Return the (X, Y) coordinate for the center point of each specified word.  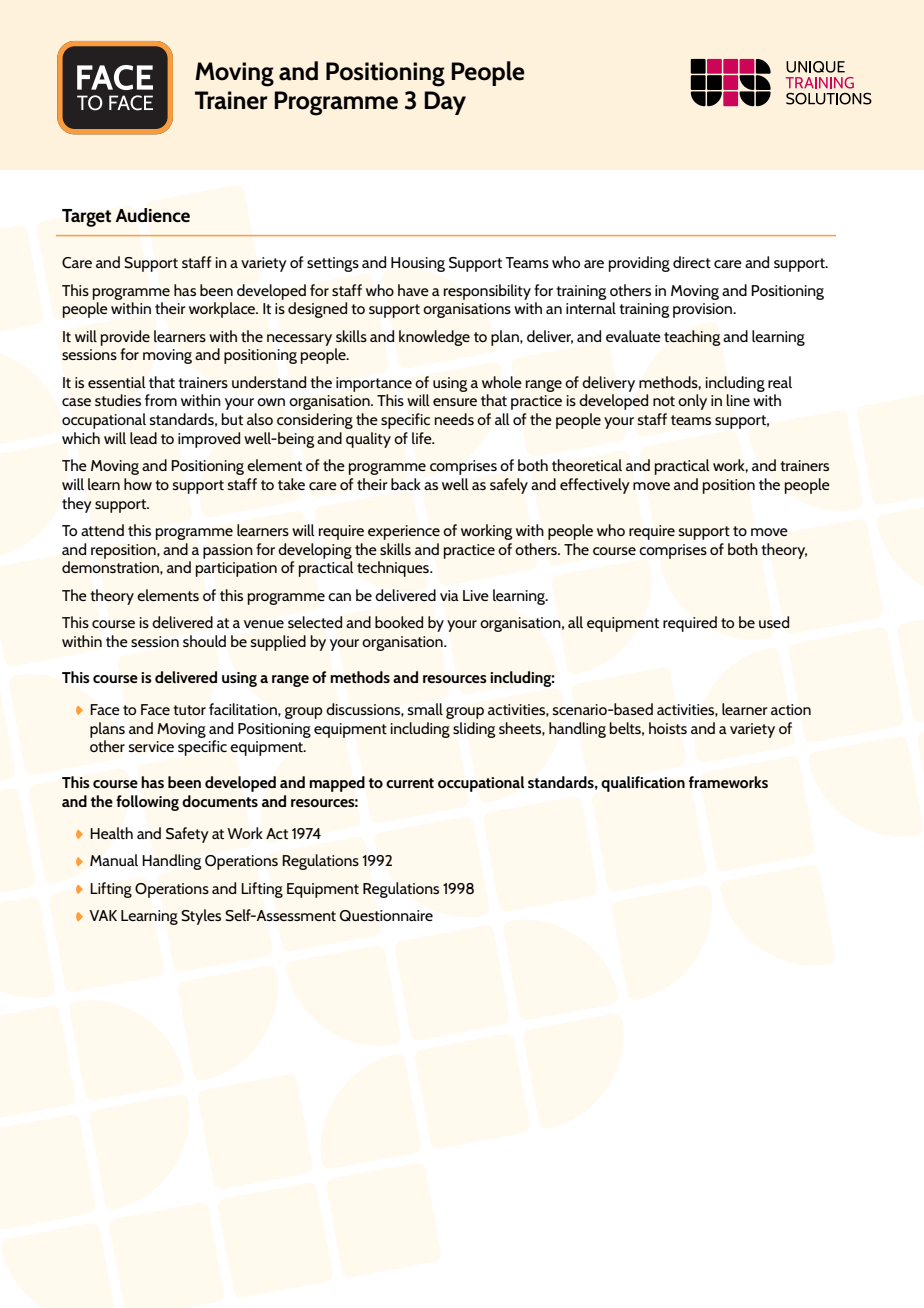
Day (445, 103)
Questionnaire (386, 916)
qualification (643, 784)
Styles (201, 917)
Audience (152, 215)
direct (692, 262)
